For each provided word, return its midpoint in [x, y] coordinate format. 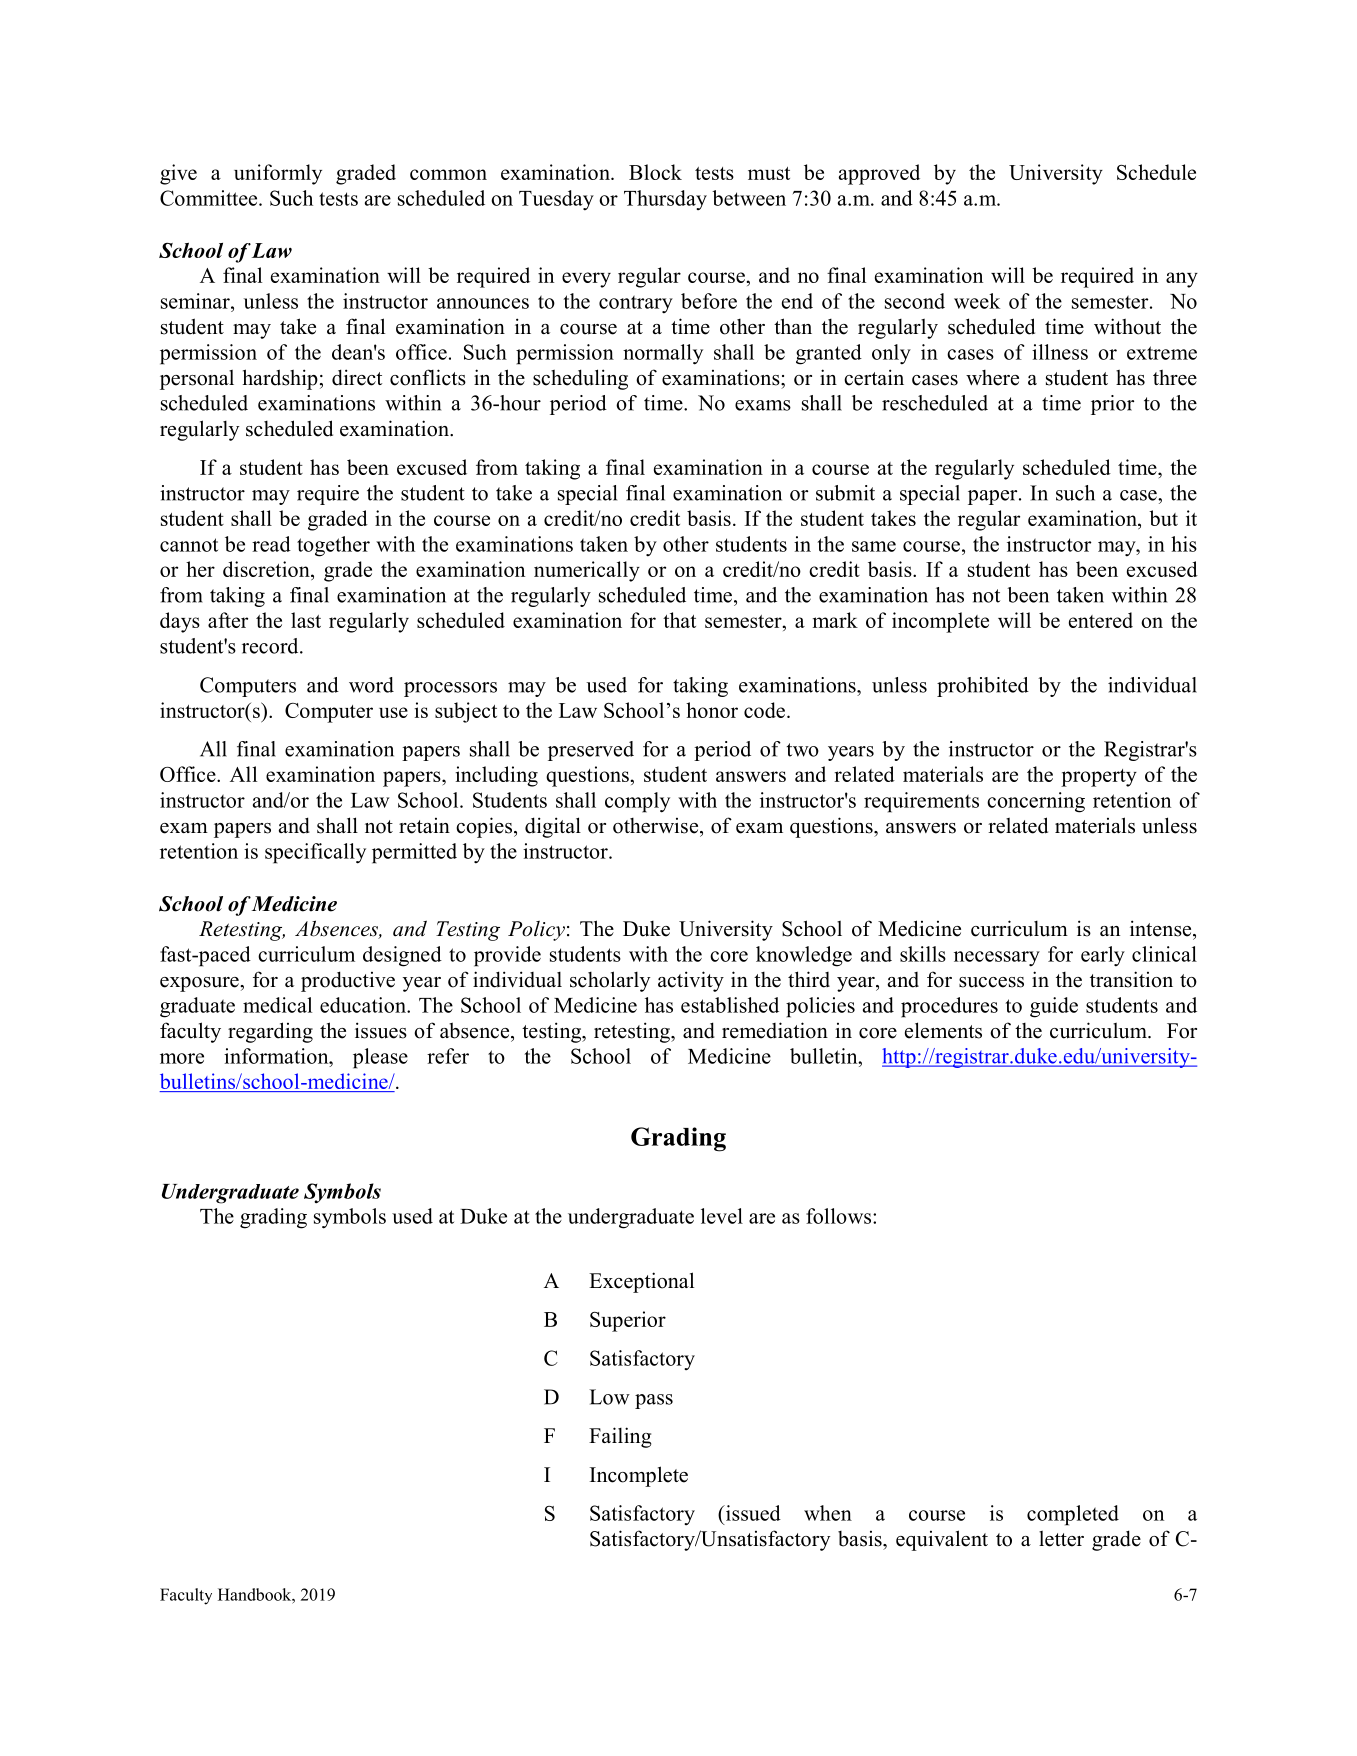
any [1182, 280]
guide [1054, 1007]
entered [1101, 620]
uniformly [278, 174]
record [271, 646]
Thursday [665, 200]
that [679, 620]
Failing [620, 1437]
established [730, 1005]
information [277, 1056]
